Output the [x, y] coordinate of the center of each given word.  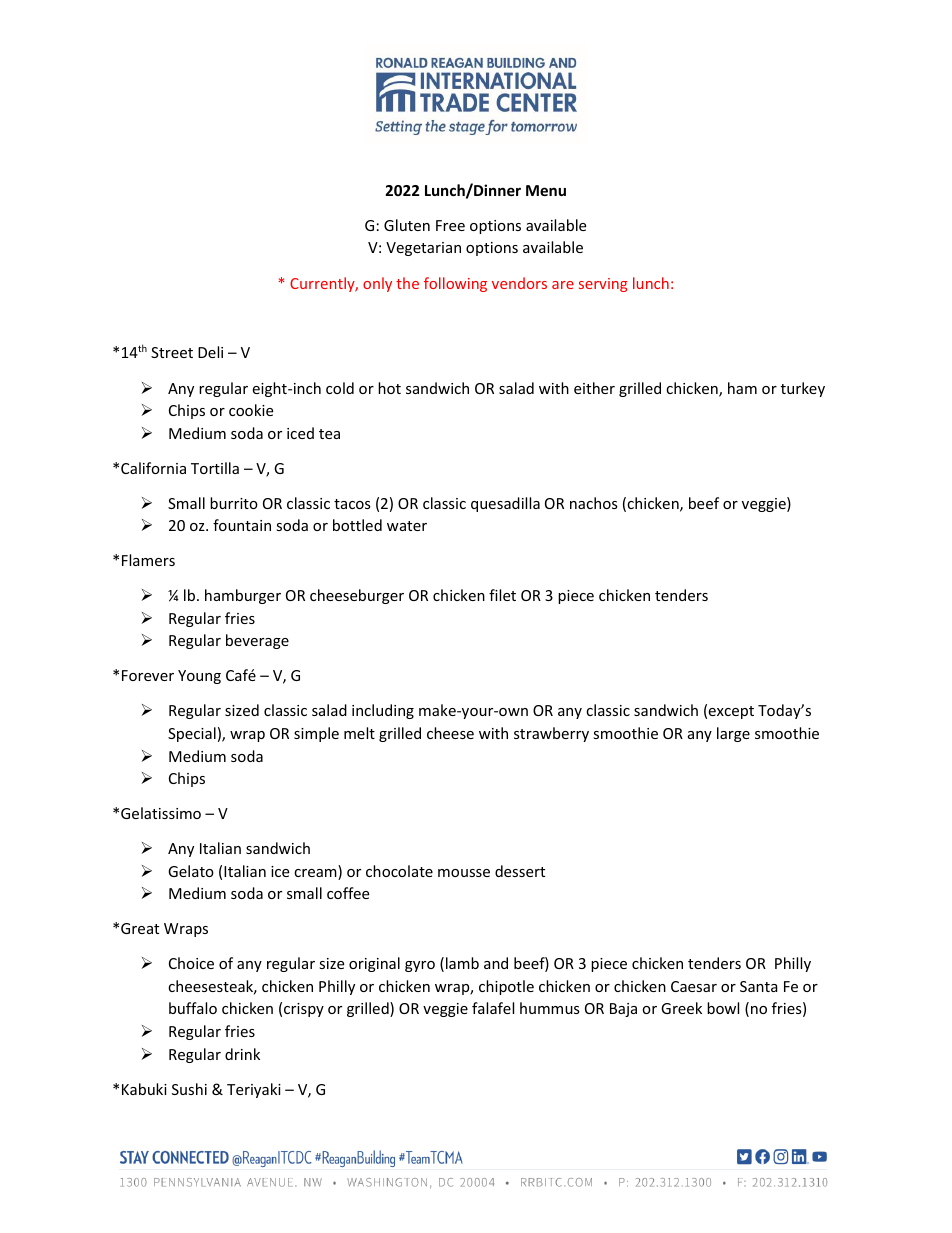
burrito [234, 503]
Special [192, 734]
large [733, 734]
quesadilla [505, 504]
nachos [594, 503]
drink [242, 1054]
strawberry [551, 734]
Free [450, 225]
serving [603, 285]
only [377, 284]
